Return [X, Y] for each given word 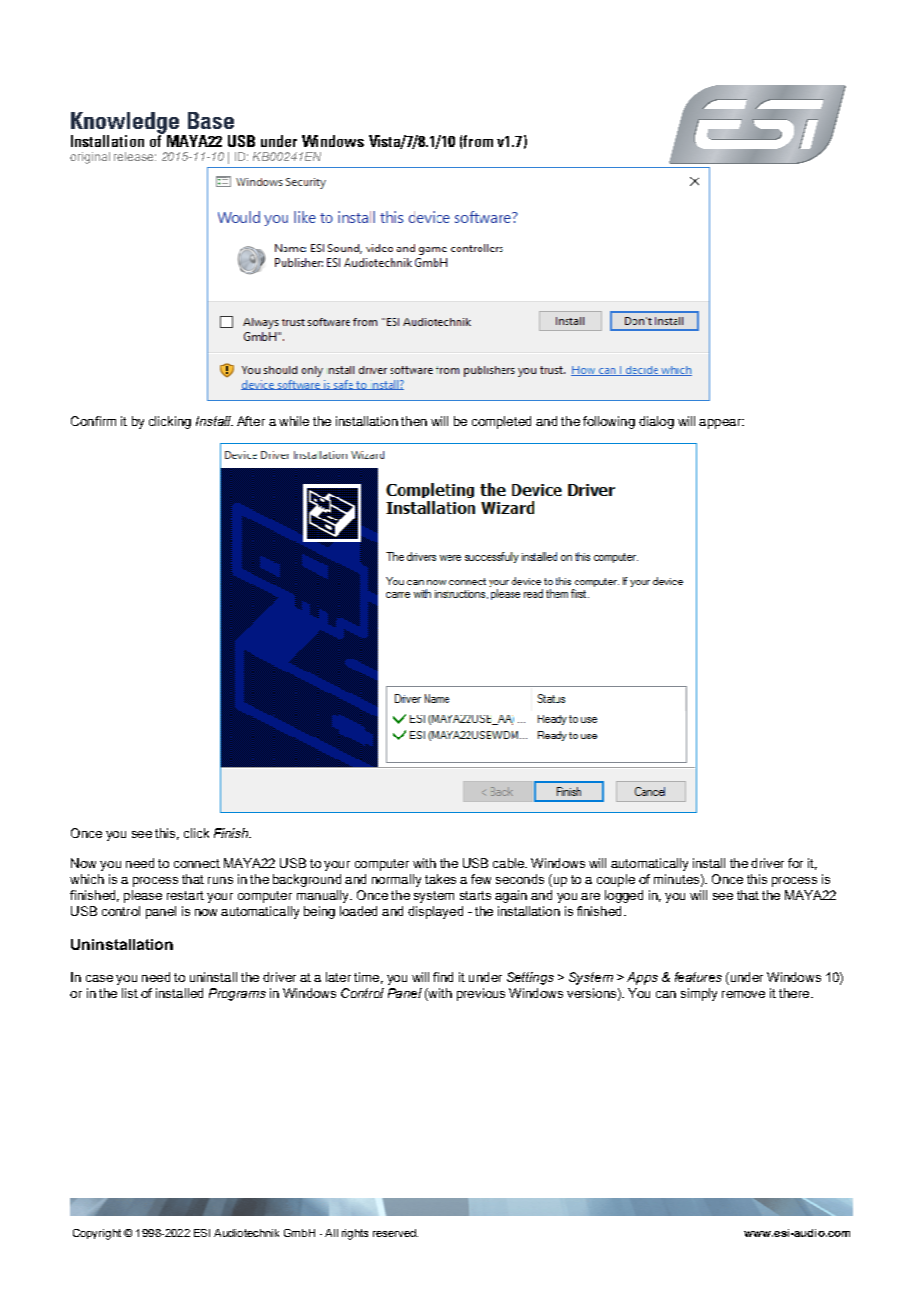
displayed [435, 912]
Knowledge [125, 124]
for [795, 863]
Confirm [93, 421]
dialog [656, 422]
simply [699, 994]
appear [721, 424]
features [698, 977]
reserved [395, 1233]
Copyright [97, 1234]
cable [509, 863]
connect [197, 863]
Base [211, 120]
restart [185, 895]
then [414, 421]
